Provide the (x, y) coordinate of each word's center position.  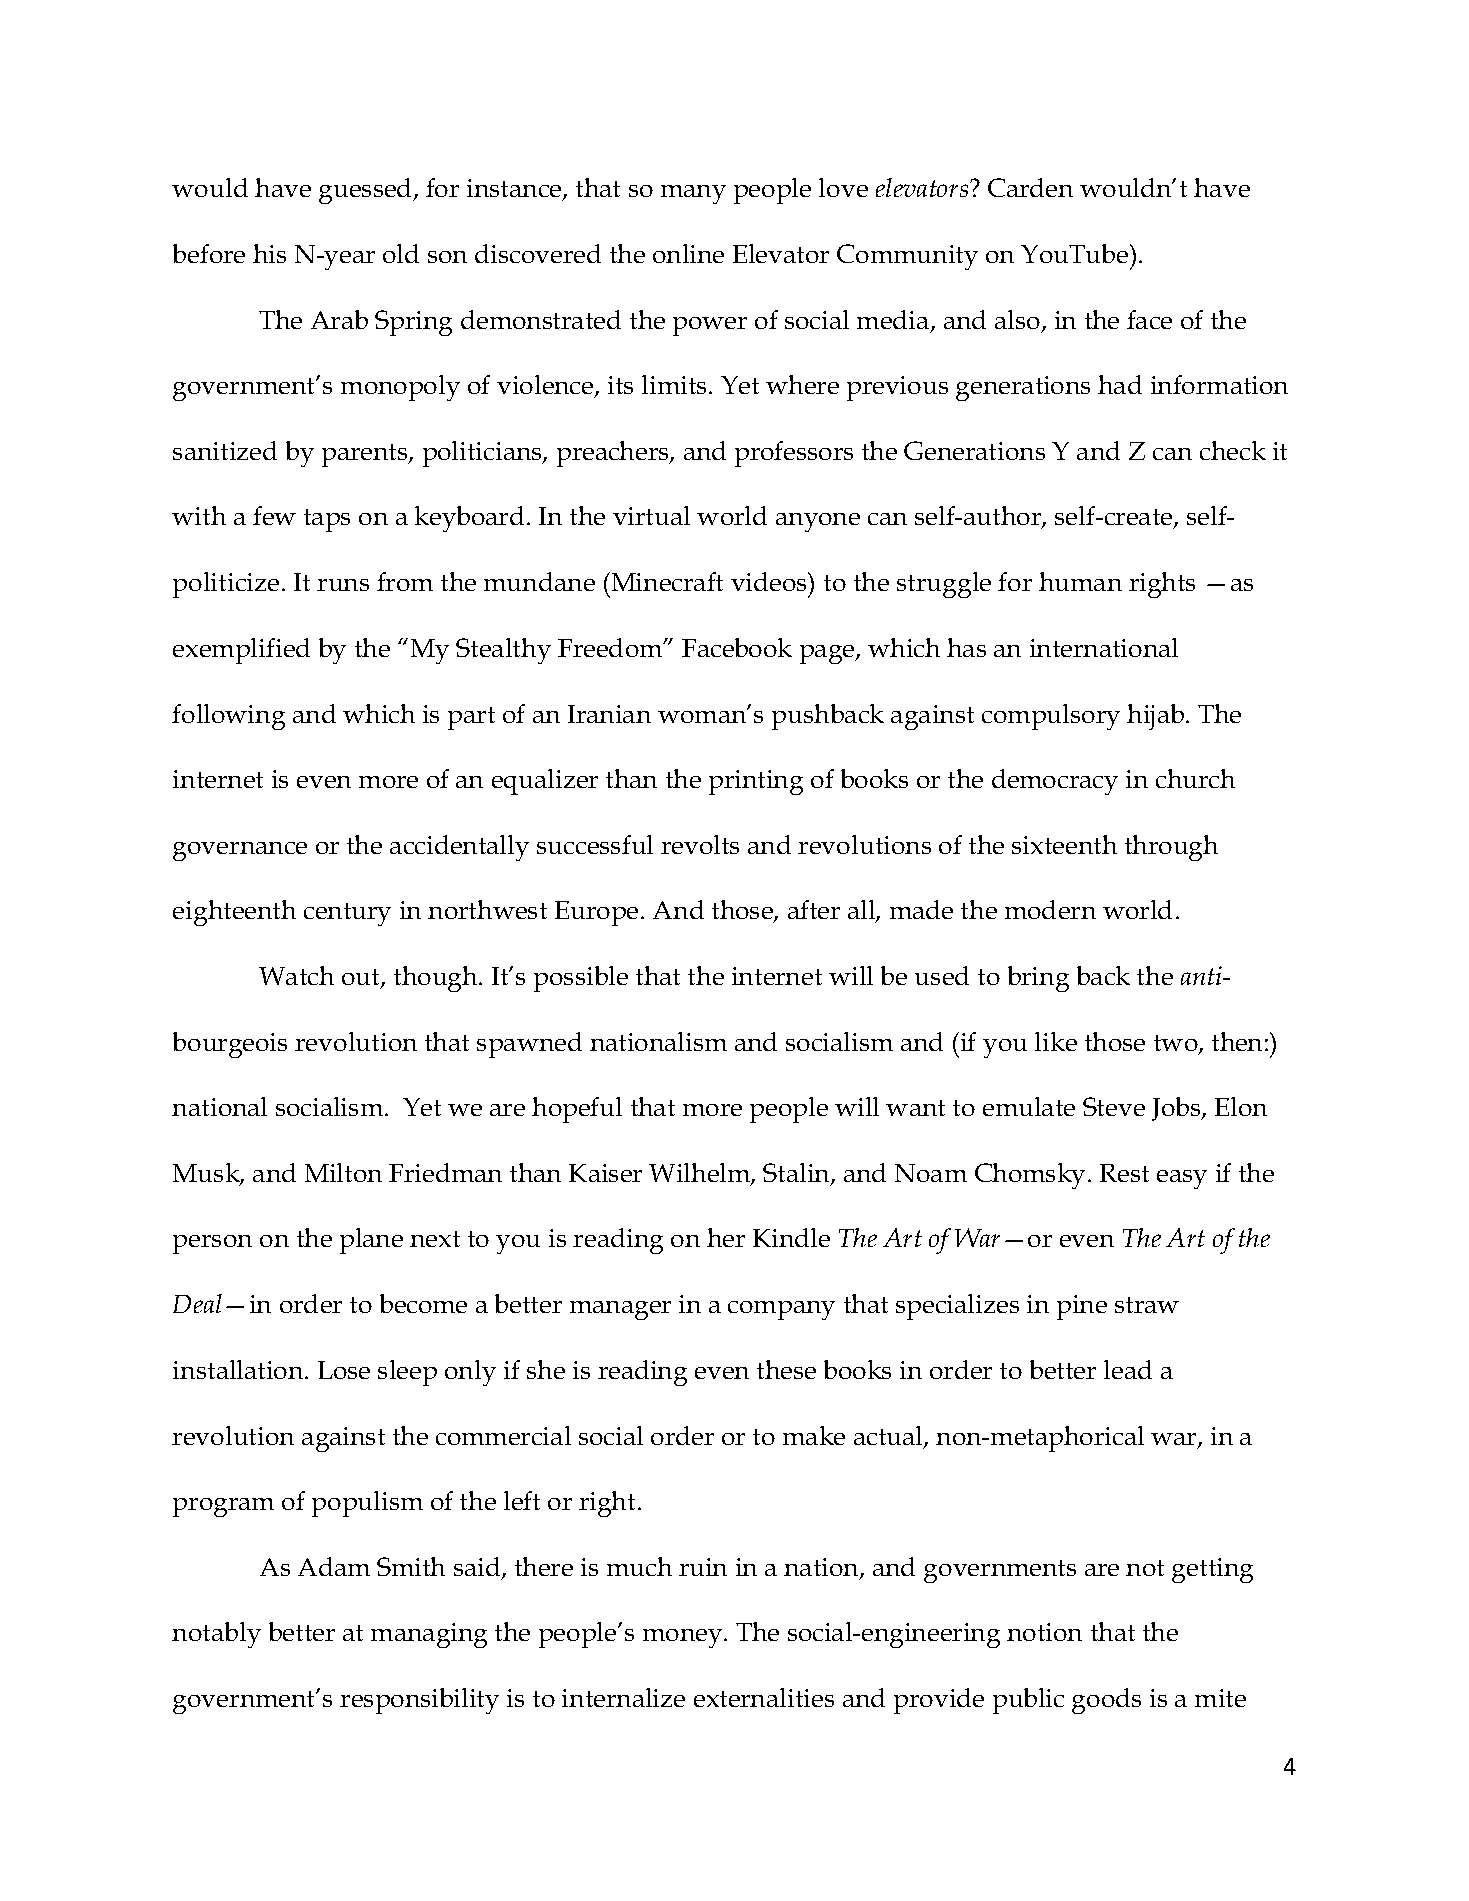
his (269, 253)
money (684, 1638)
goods (1106, 1701)
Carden (1030, 187)
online (688, 253)
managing (429, 1635)
